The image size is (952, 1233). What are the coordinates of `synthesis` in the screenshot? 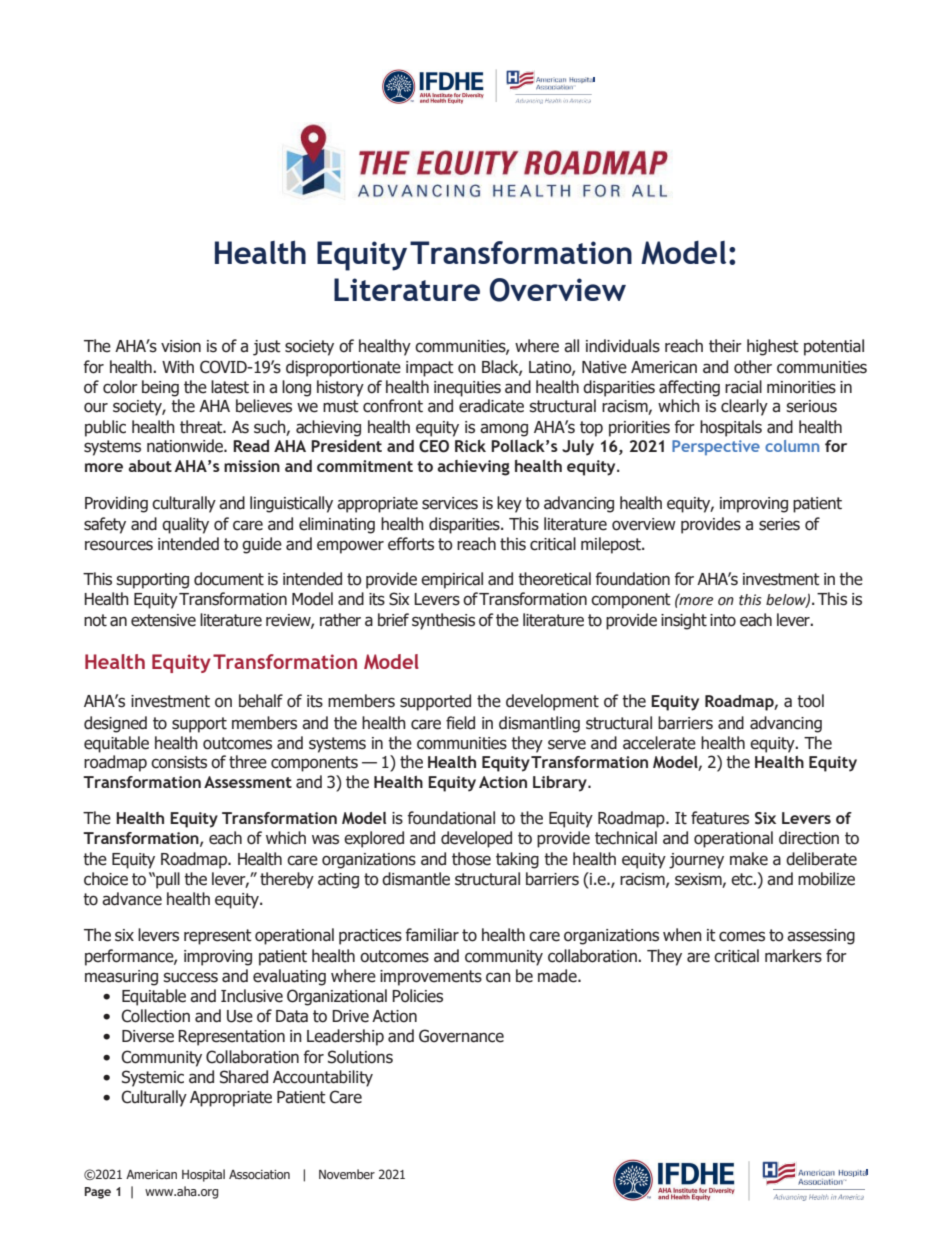 It's located at (443, 621).
